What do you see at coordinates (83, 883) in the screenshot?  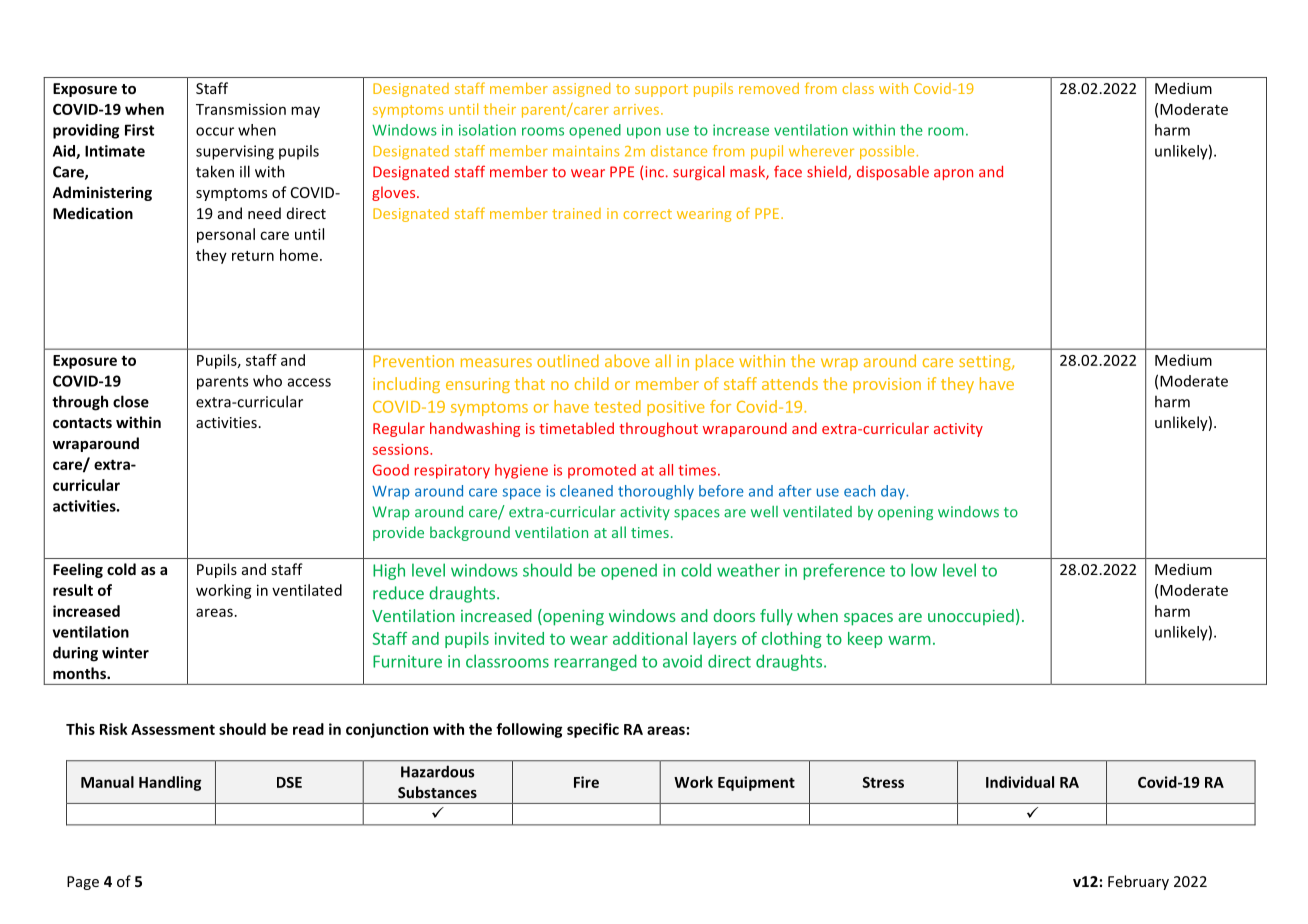 I see `Page` at bounding box center [83, 883].
